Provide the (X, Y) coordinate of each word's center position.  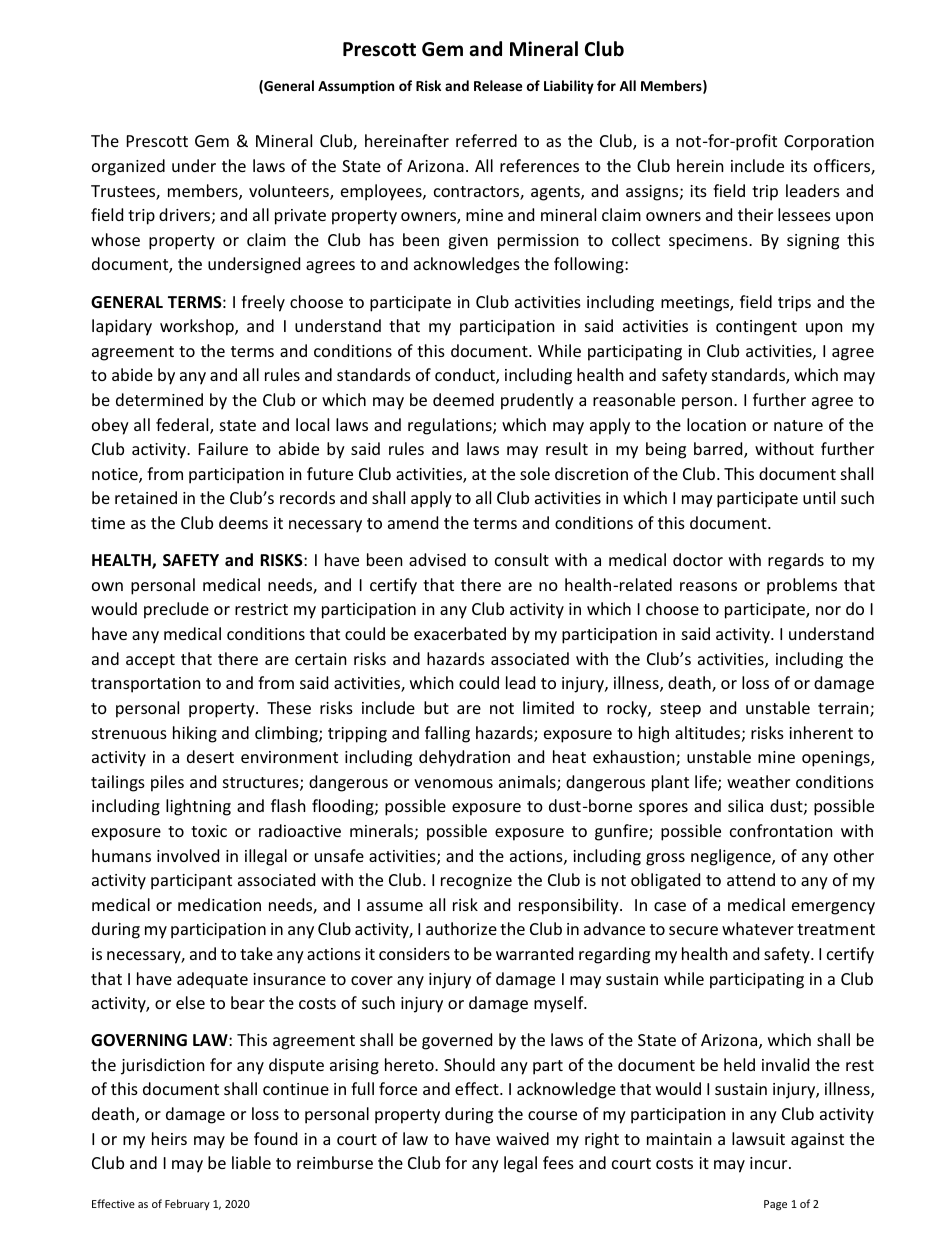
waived (522, 1138)
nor (828, 610)
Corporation (829, 143)
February (187, 1204)
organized (128, 167)
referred (486, 140)
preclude (176, 610)
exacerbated (460, 633)
